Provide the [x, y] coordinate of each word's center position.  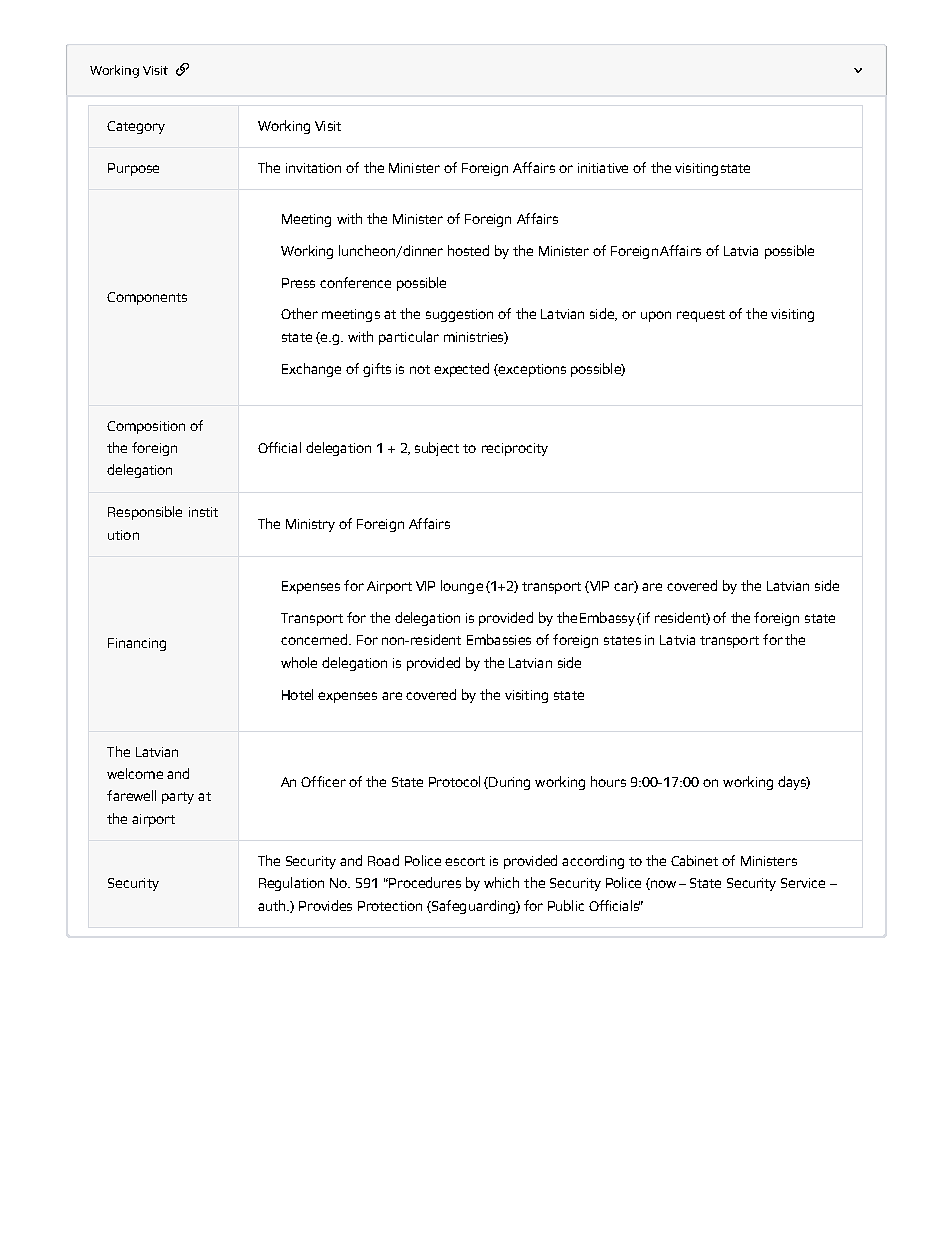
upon [656, 316]
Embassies [499, 639]
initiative [603, 168]
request [701, 316]
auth [273, 905]
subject [437, 449]
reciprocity [515, 449]
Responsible [145, 513]
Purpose [133, 169]
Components [147, 298]
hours [608, 781]
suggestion [459, 315]
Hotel [297, 694]
